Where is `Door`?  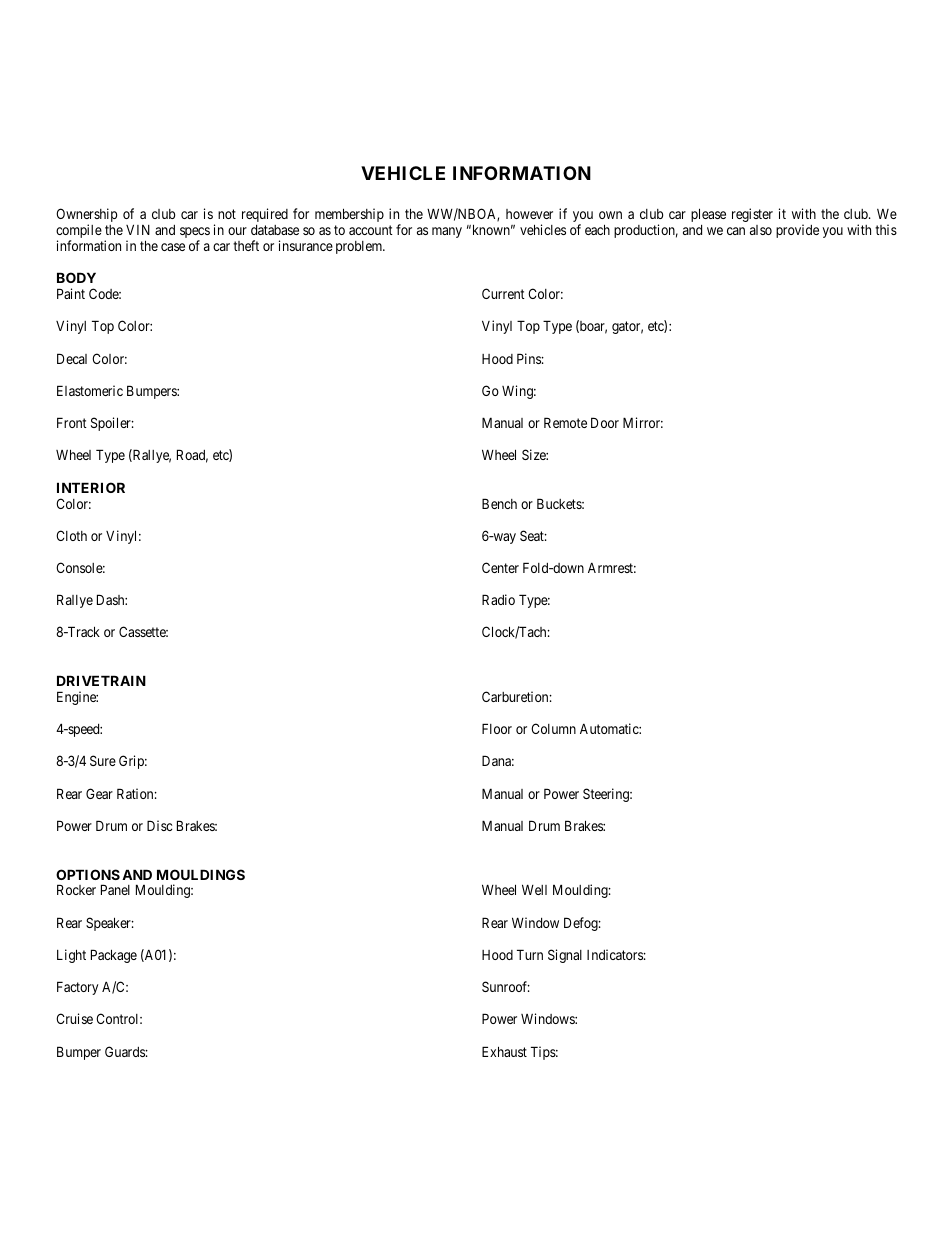 Door is located at coordinates (605, 422).
